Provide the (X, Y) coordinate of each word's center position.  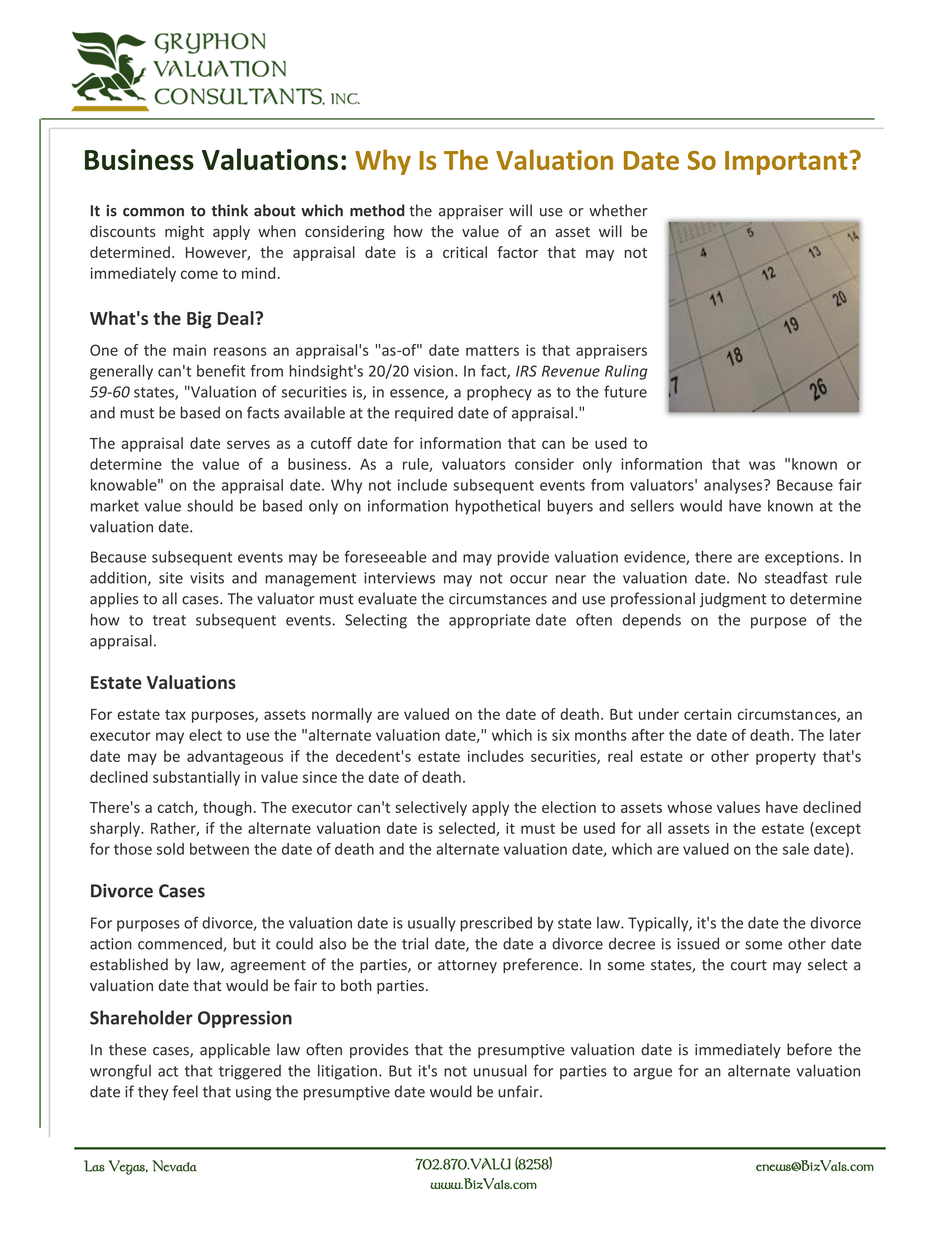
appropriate (489, 621)
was (762, 465)
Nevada (174, 1166)
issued (698, 943)
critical (465, 252)
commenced (181, 944)
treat (169, 620)
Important (786, 163)
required (424, 414)
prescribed (496, 924)
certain (707, 714)
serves (248, 444)
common (153, 212)
